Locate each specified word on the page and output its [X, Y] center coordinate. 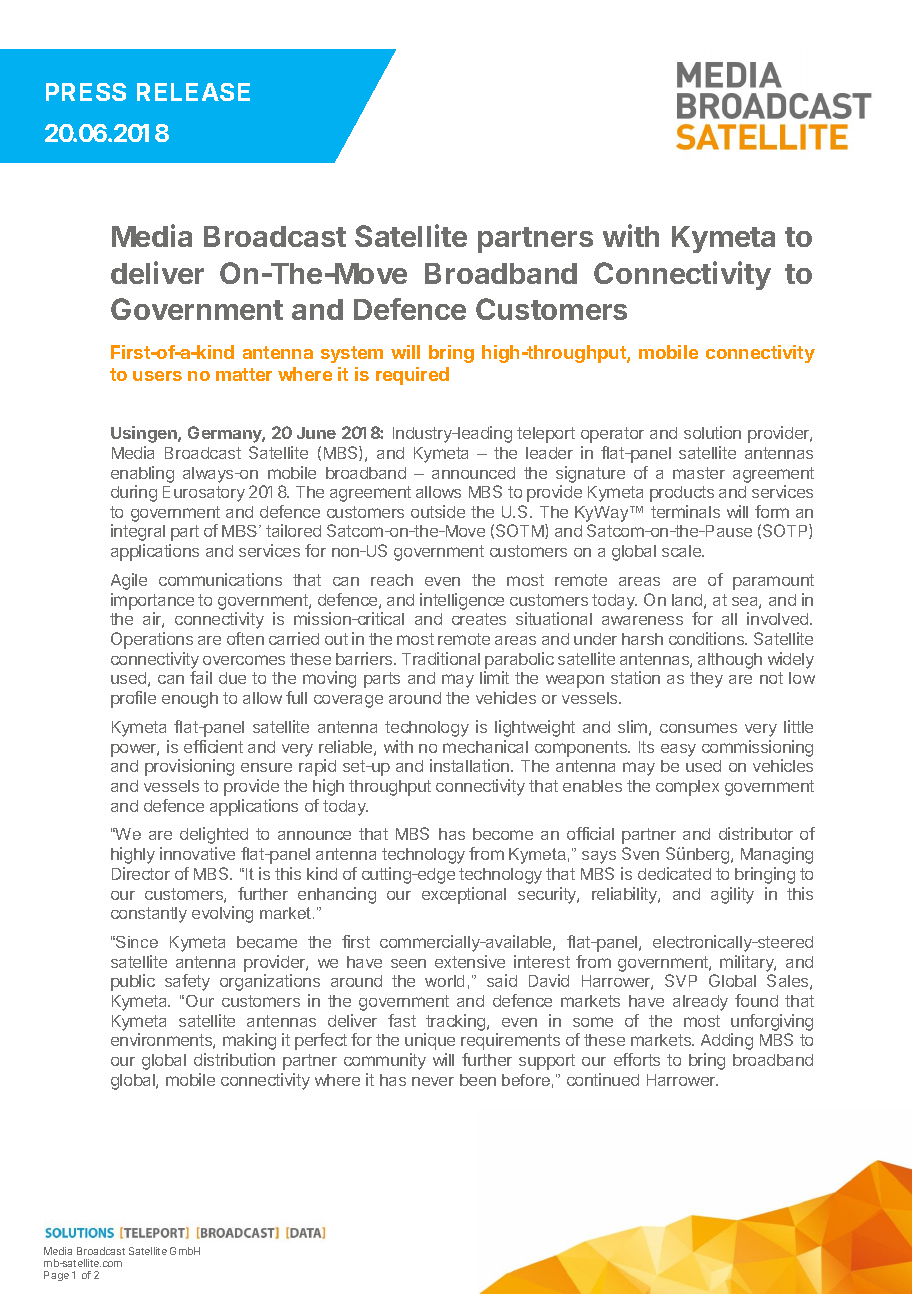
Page [56, 1276]
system [352, 354]
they [706, 680]
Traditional [441, 658]
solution [712, 432]
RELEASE [193, 92]
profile [133, 699]
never [433, 1081]
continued [603, 1079]
